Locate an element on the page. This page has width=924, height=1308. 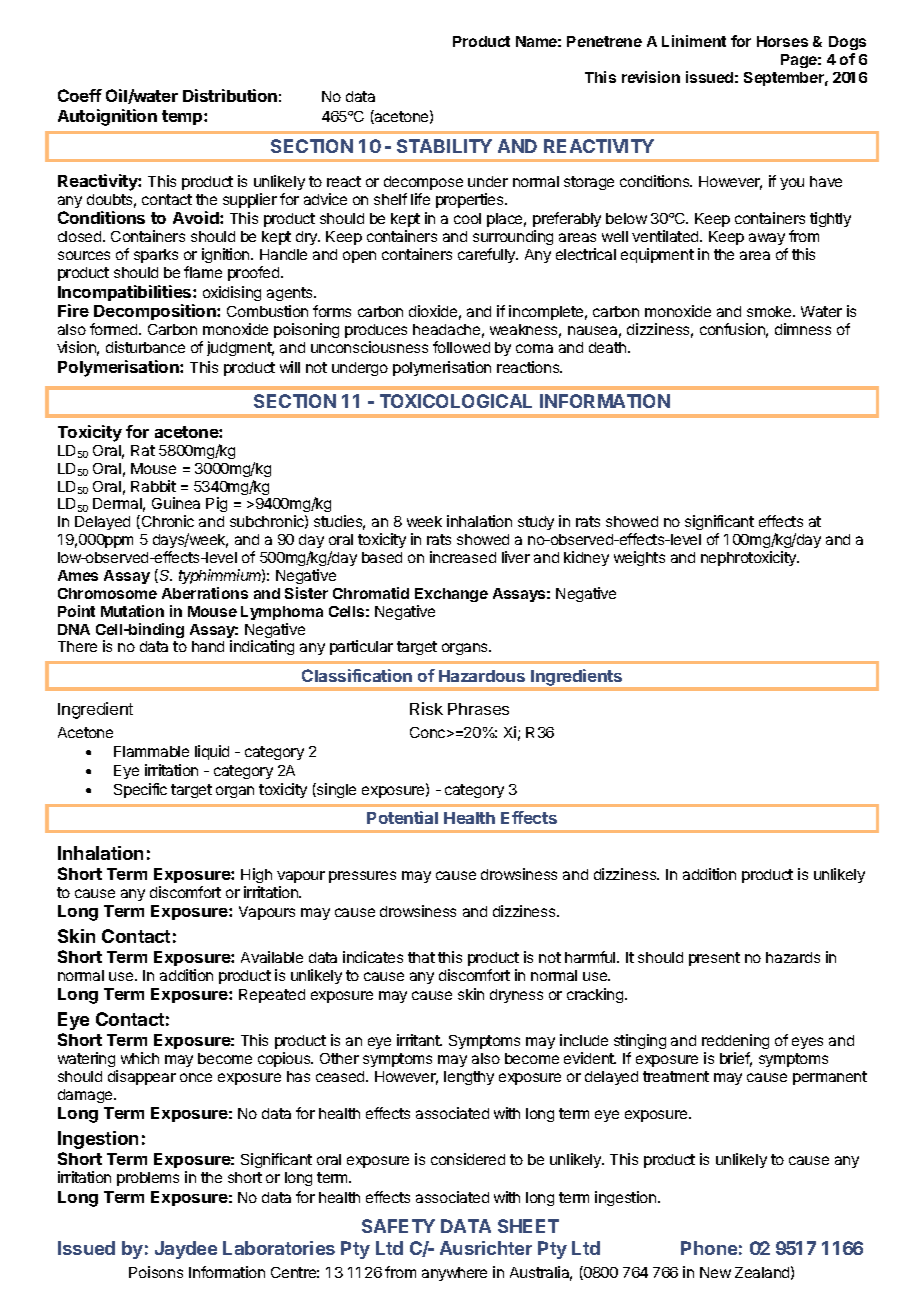
anywhere is located at coordinates (454, 1274).
